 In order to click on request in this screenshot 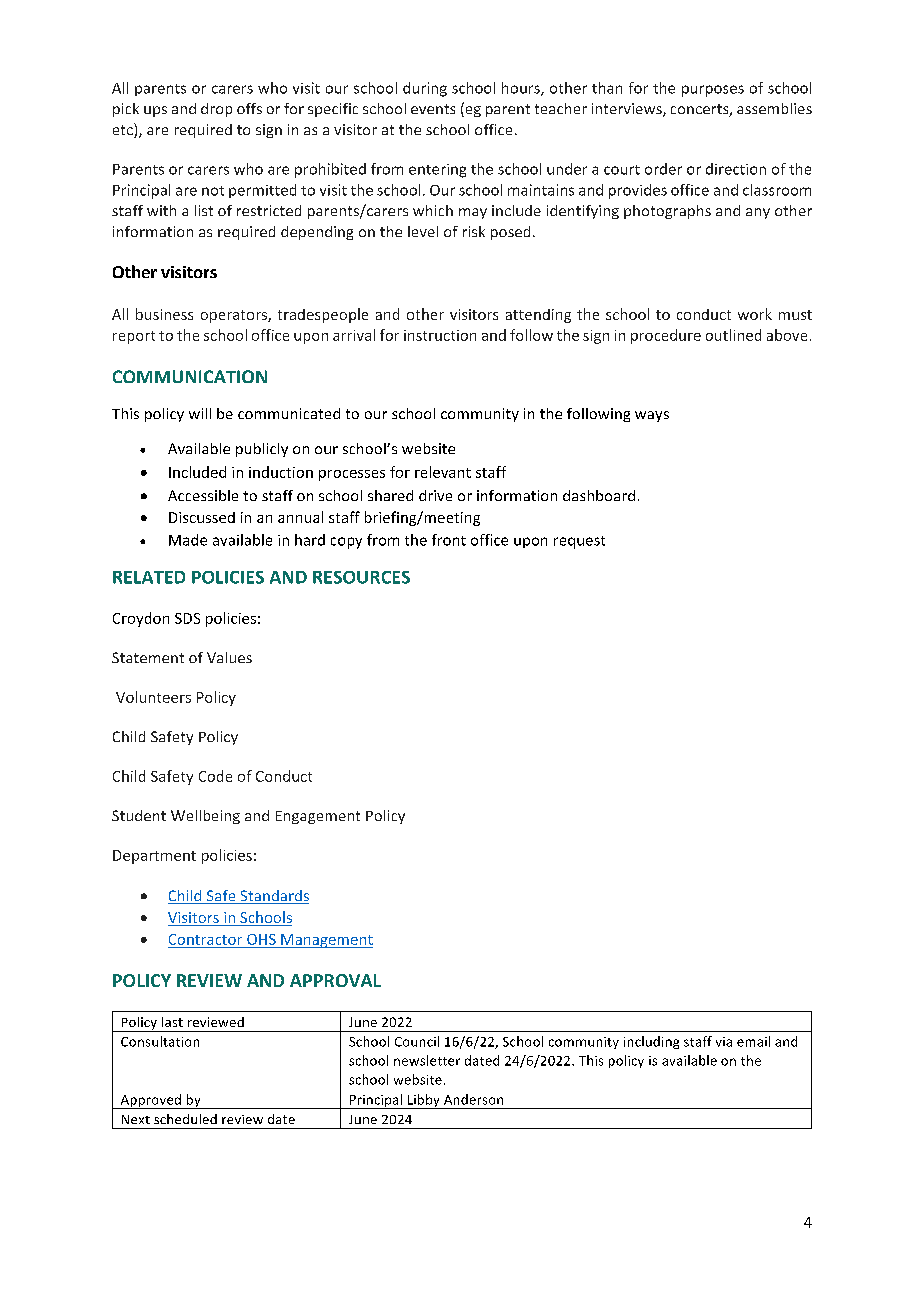, I will do `click(579, 542)`.
